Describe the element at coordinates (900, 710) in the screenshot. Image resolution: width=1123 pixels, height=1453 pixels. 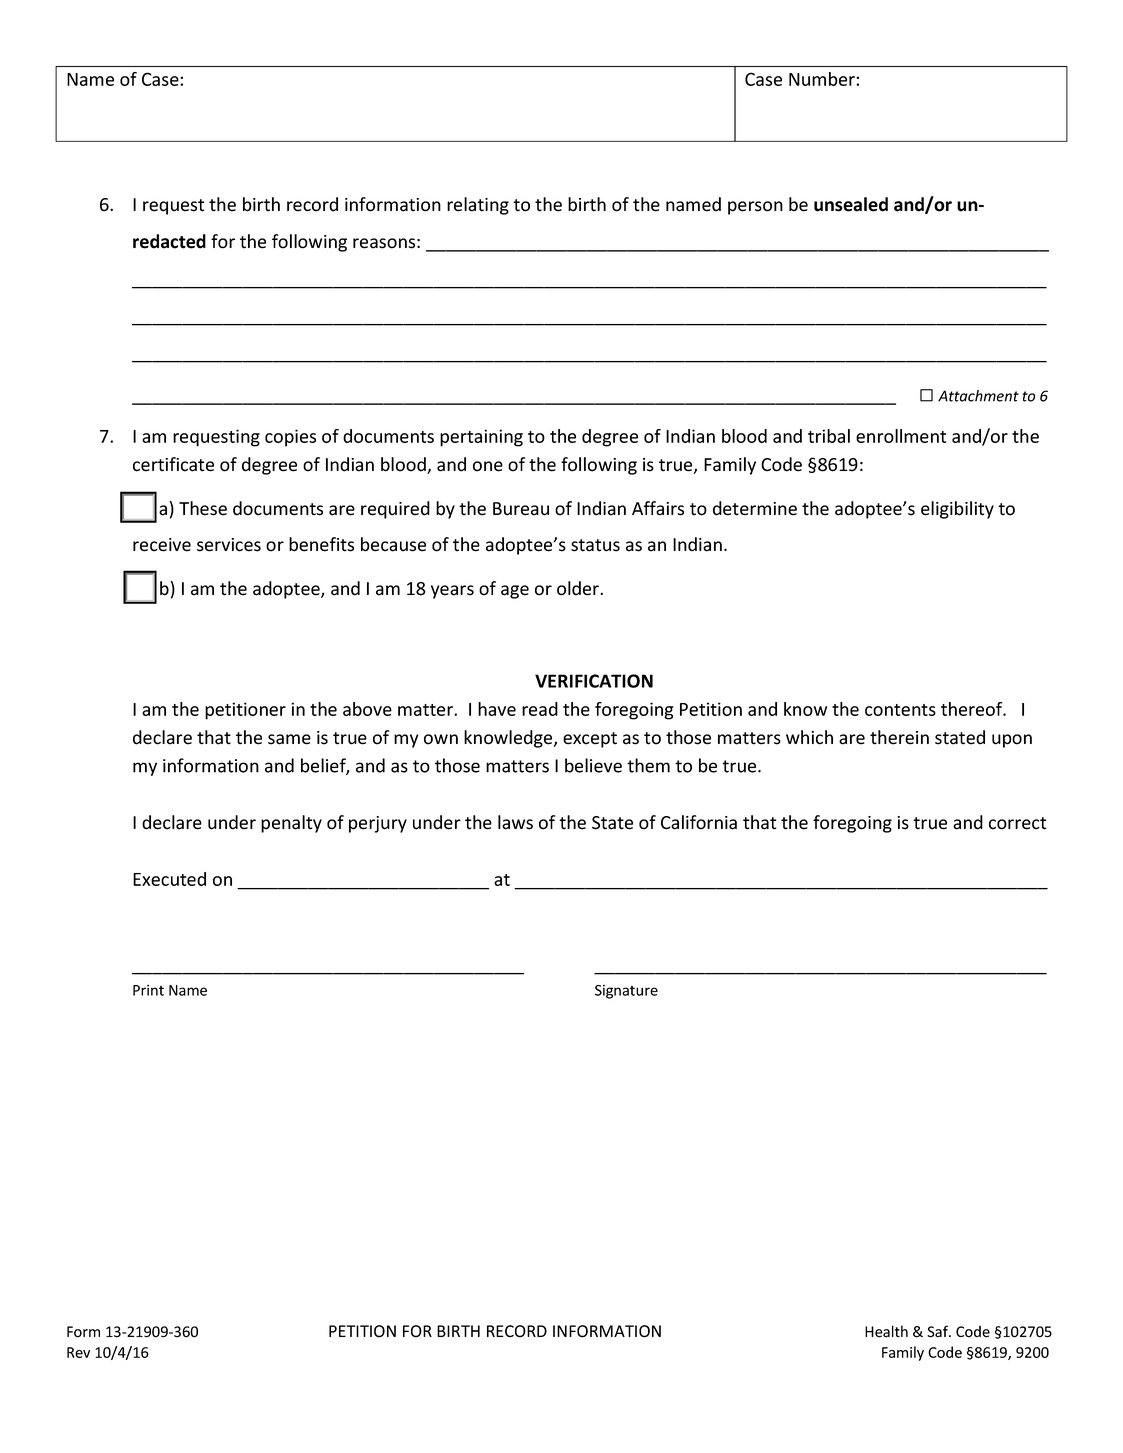
I see `contents` at that location.
